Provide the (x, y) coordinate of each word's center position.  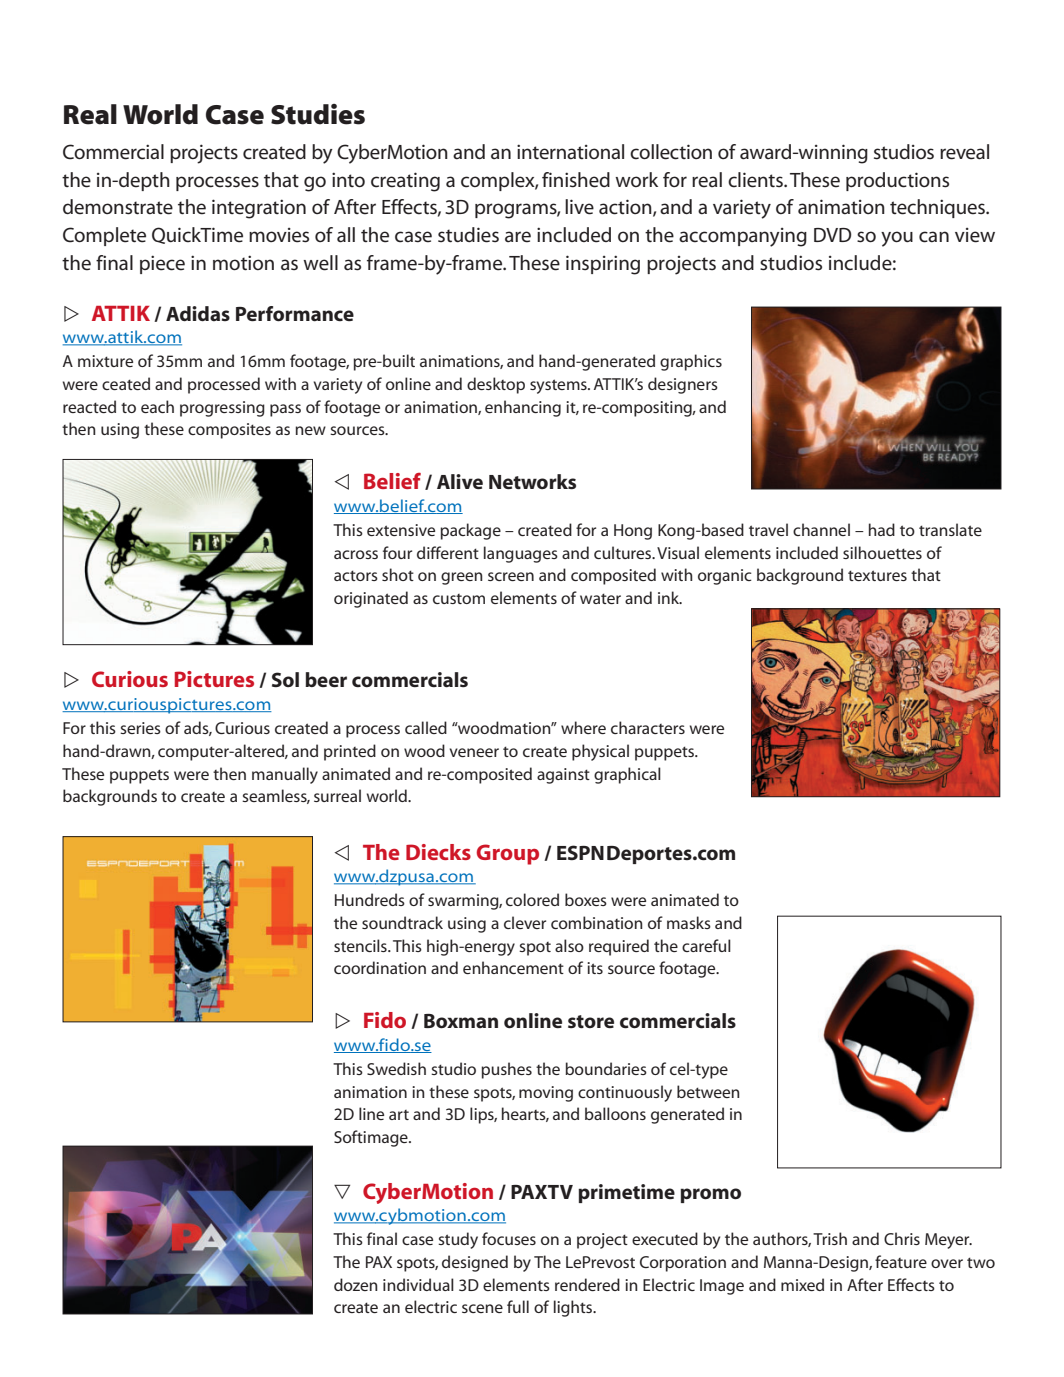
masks (689, 922)
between (708, 1091)
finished (576, 180)
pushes (506, 1070)
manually (285, 775)
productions (897, 181)
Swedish (396, 1068)
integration (259, 209)
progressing (222, 409)
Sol (285, 679)
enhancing (523, 408)
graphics (691, 362)
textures (877, 575)
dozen (356, 1284)
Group (508, 854)
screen (511, 576)
